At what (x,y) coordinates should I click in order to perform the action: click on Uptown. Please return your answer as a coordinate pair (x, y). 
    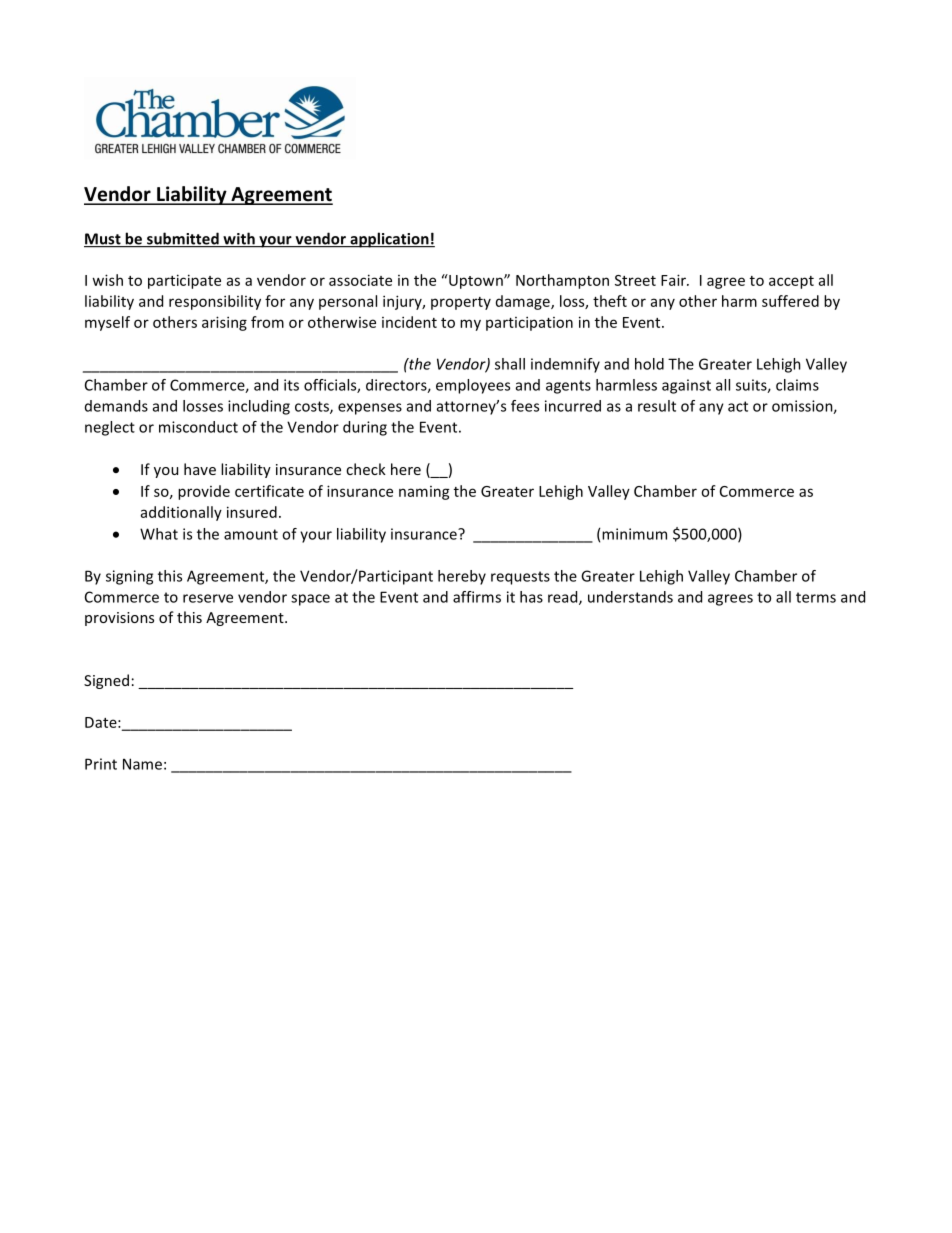
    Looking at the image, I should click on (476, 281).
